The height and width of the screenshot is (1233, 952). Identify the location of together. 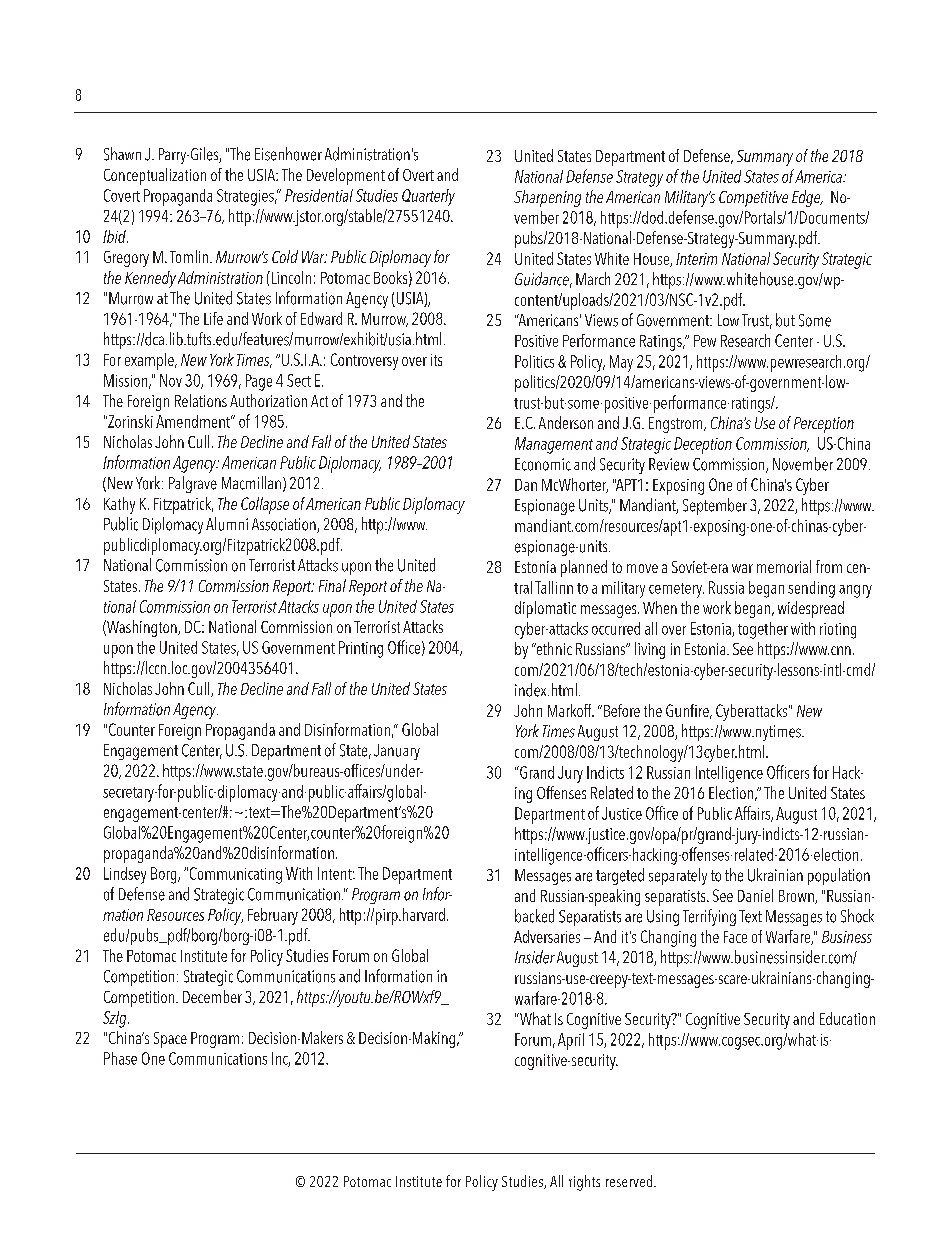
(763, 630).
